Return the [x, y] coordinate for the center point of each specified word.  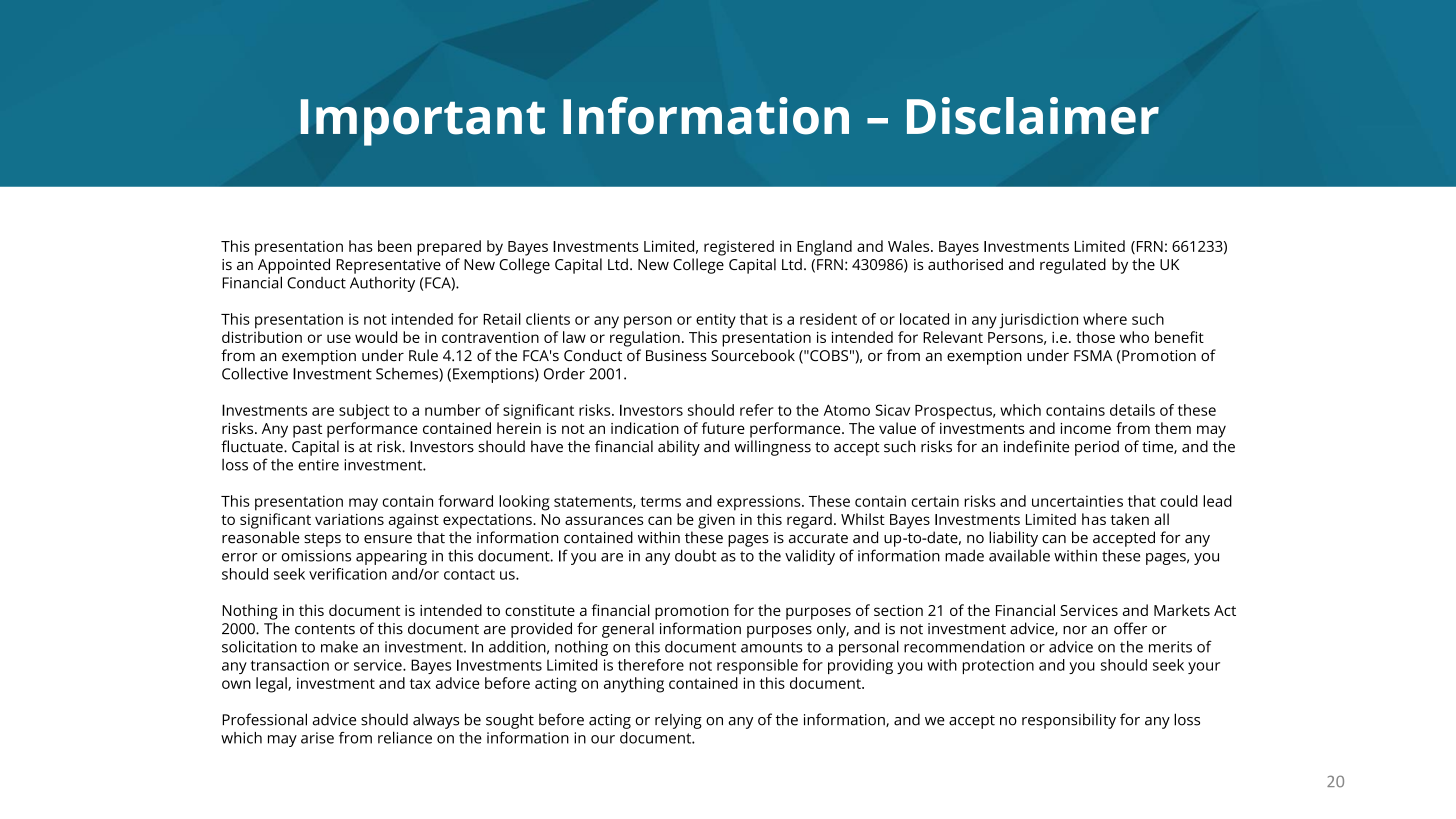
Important [423, 122]
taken [1130, 519]
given [716, 521]
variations [349, 519]
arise [317, 738]
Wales [910, 246]
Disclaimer [1033, 116]
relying [678, 721]
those [1095, 337]
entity [716, 321]
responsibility [1069, 721]
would [376, 337]
